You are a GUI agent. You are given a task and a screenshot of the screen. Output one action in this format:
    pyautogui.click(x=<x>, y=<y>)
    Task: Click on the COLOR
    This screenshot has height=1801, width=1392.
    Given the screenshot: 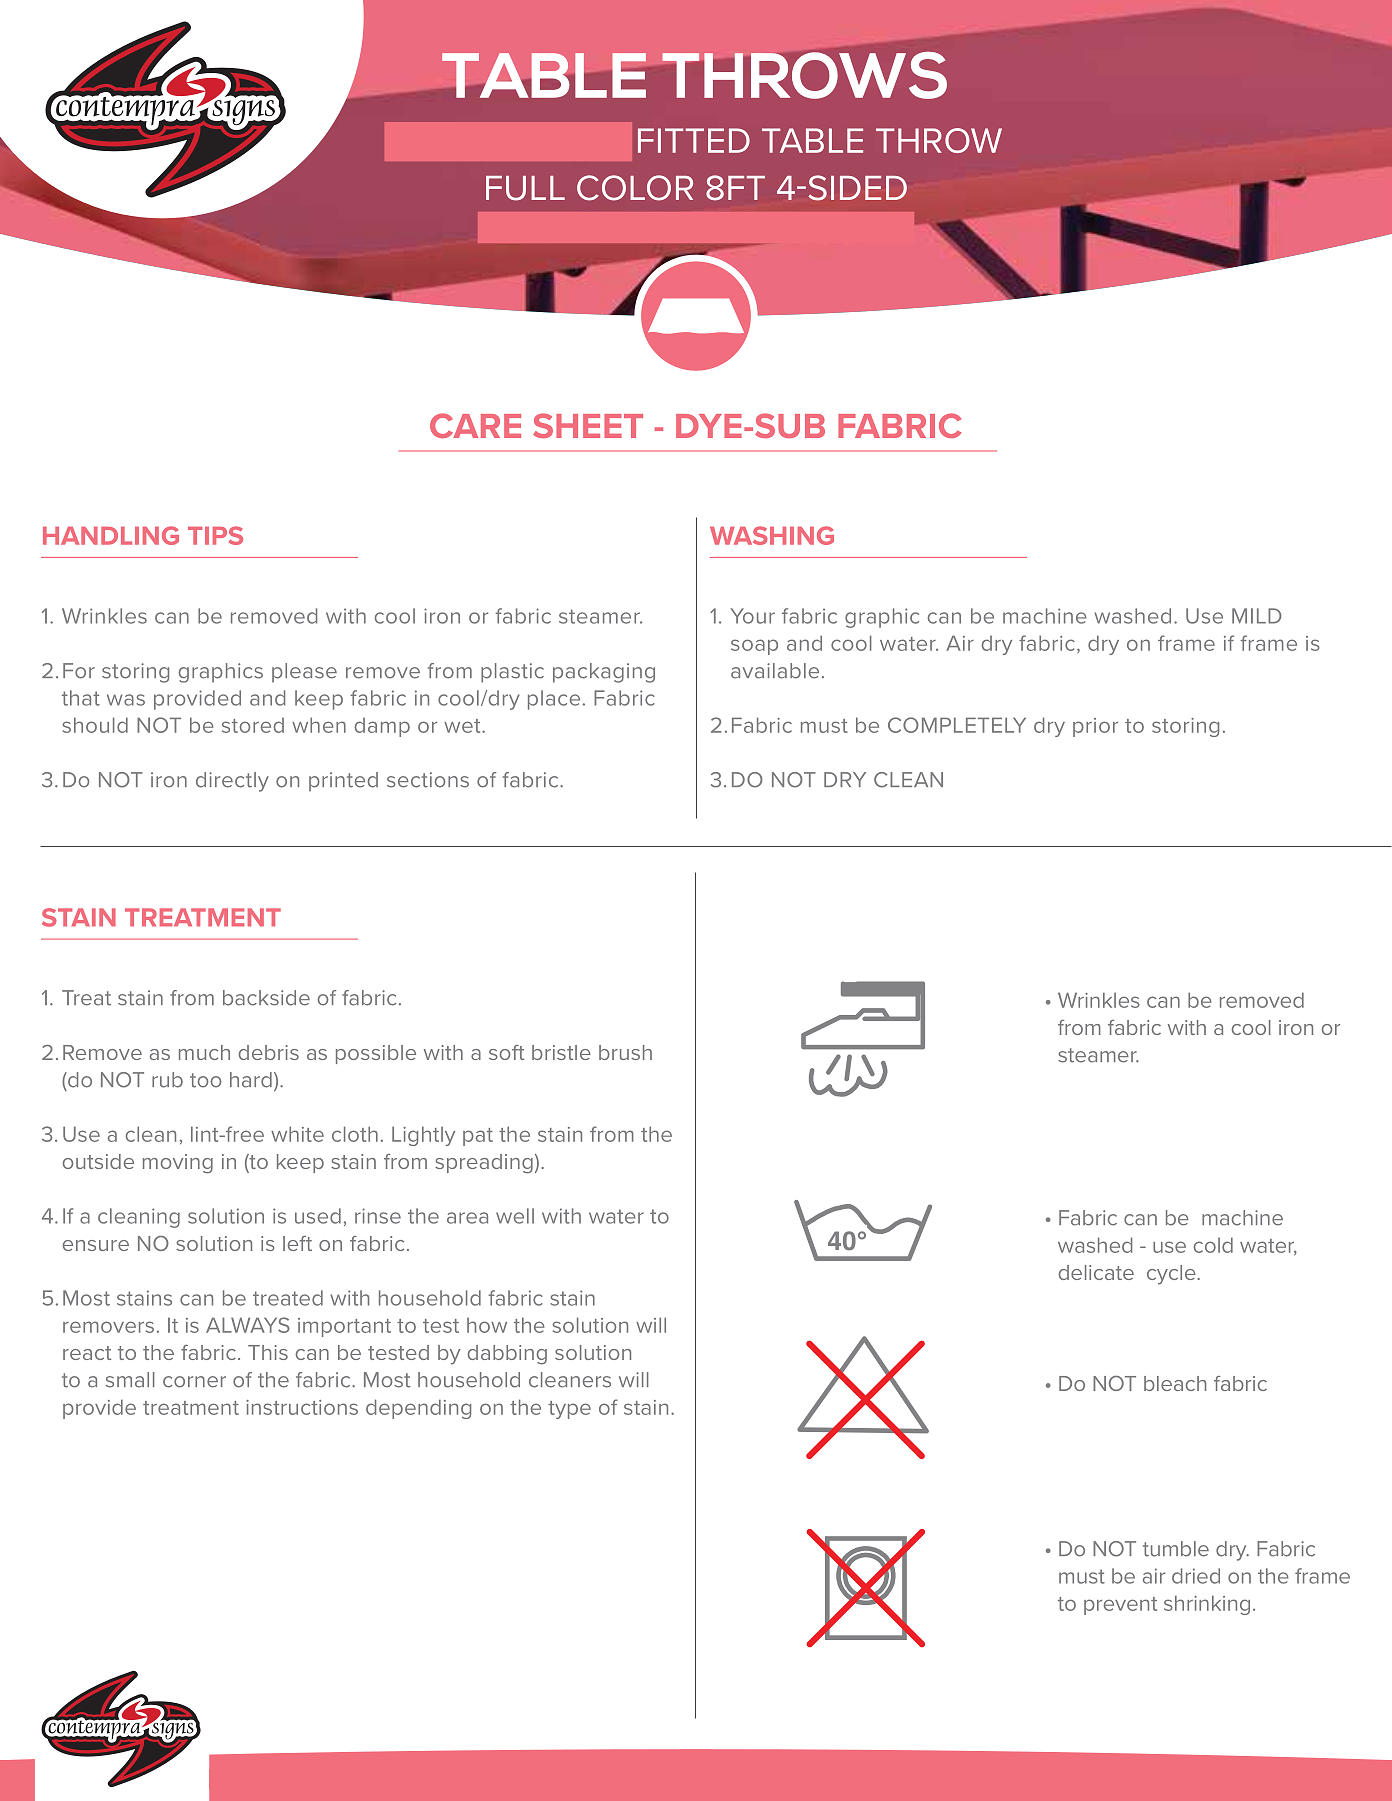 What is the action you would take?
    pyautogui.click(x=635, y=188)
